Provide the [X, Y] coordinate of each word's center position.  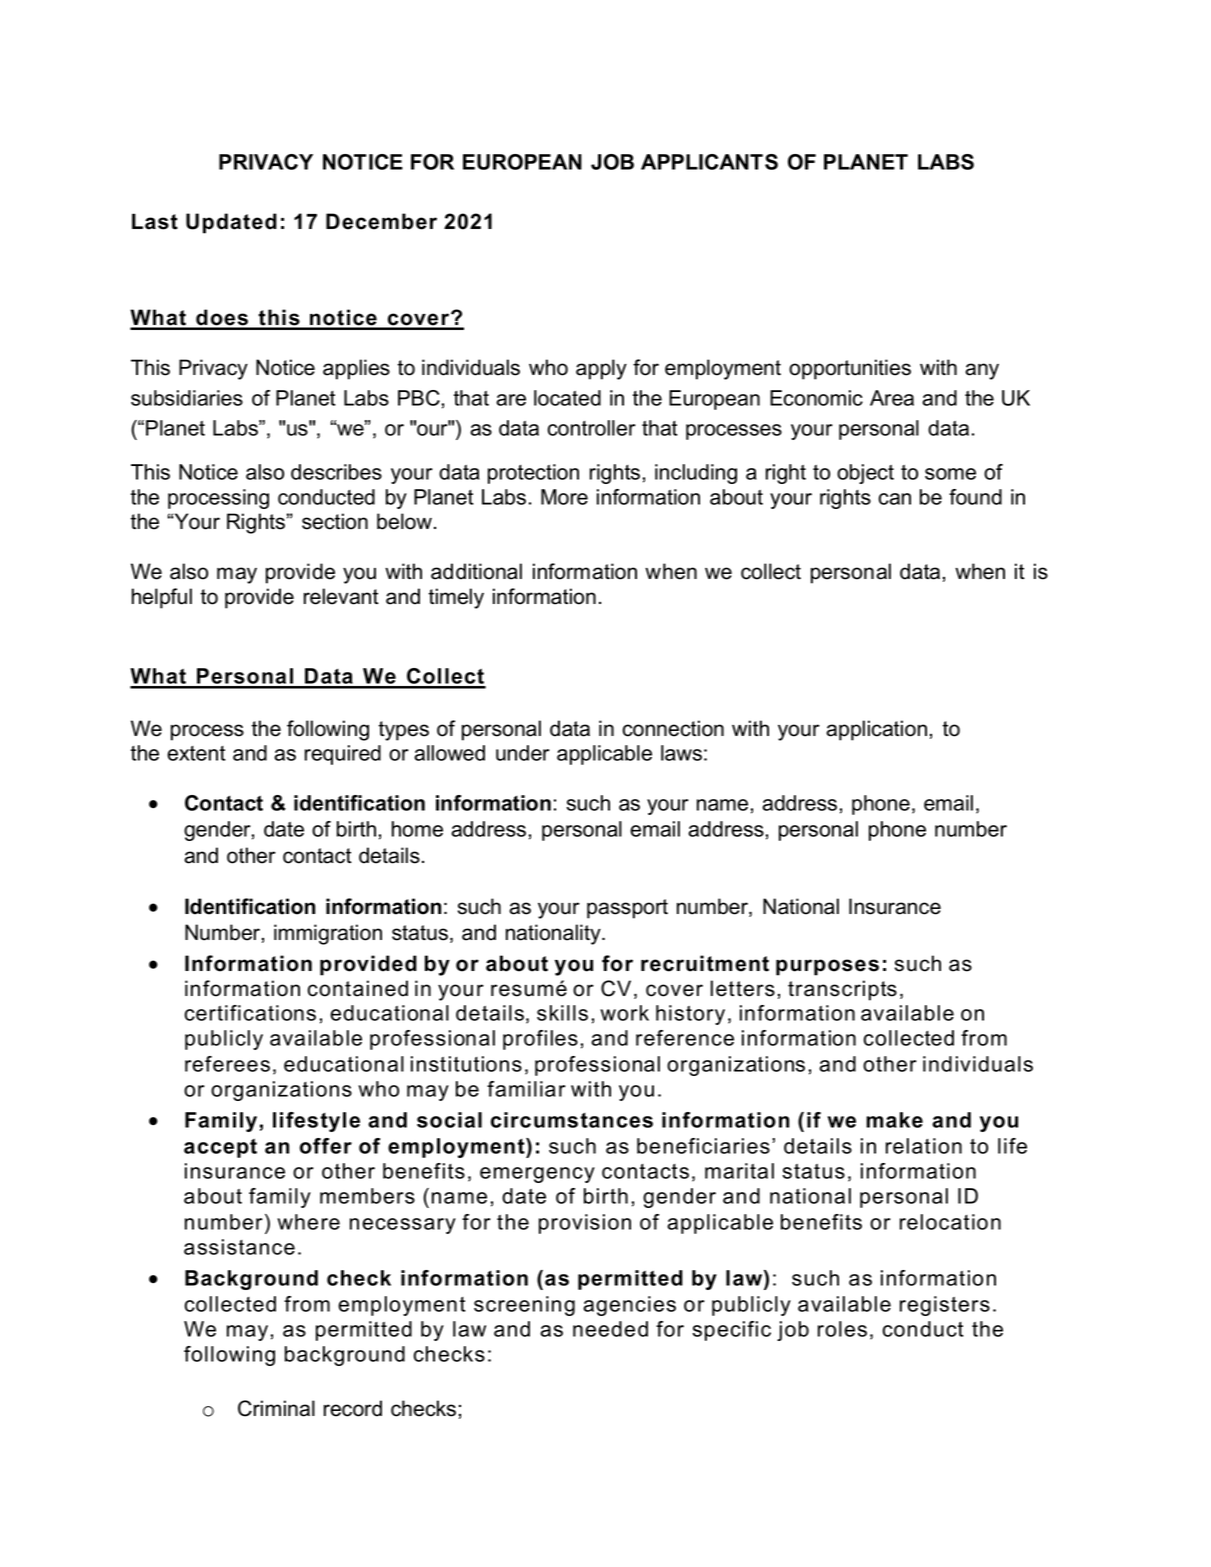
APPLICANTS [709, 162]
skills [562, 1013]
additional [476, 571]
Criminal [276, 1408]
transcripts [842, 990]
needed [610, 1329]
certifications [250, 1013]
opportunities [850, 369]
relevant [341, 596]
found [975, 497]
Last [155, 221]
